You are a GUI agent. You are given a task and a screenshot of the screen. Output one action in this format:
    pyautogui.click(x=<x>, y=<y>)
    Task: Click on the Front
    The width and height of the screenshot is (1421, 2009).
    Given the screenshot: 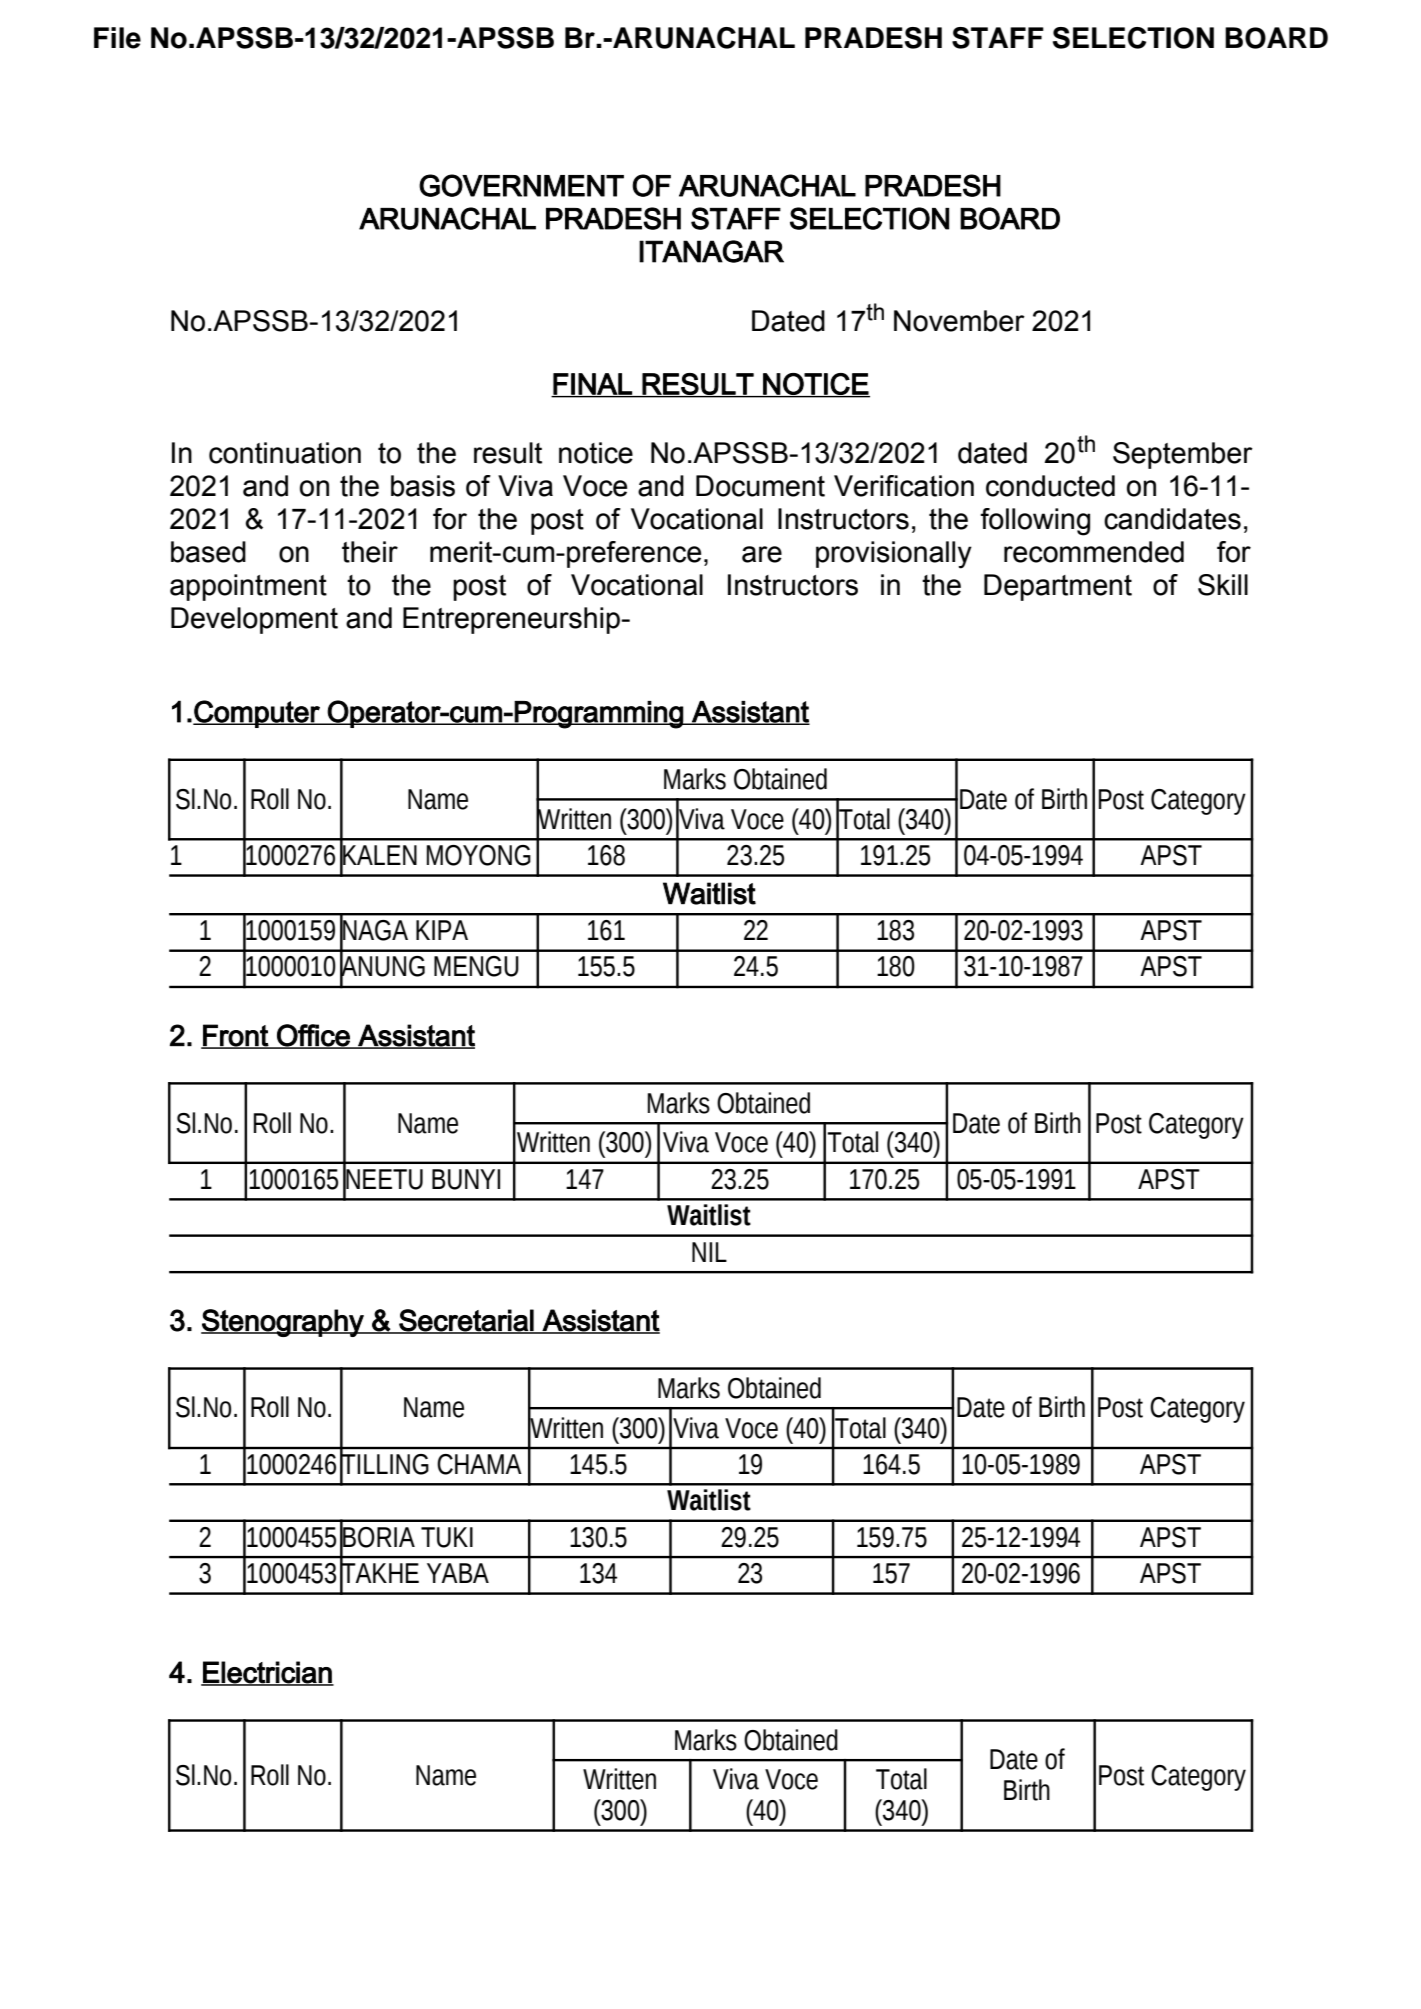 What is the action you would take?
    pyautogui.click(x=235, y=1036)
